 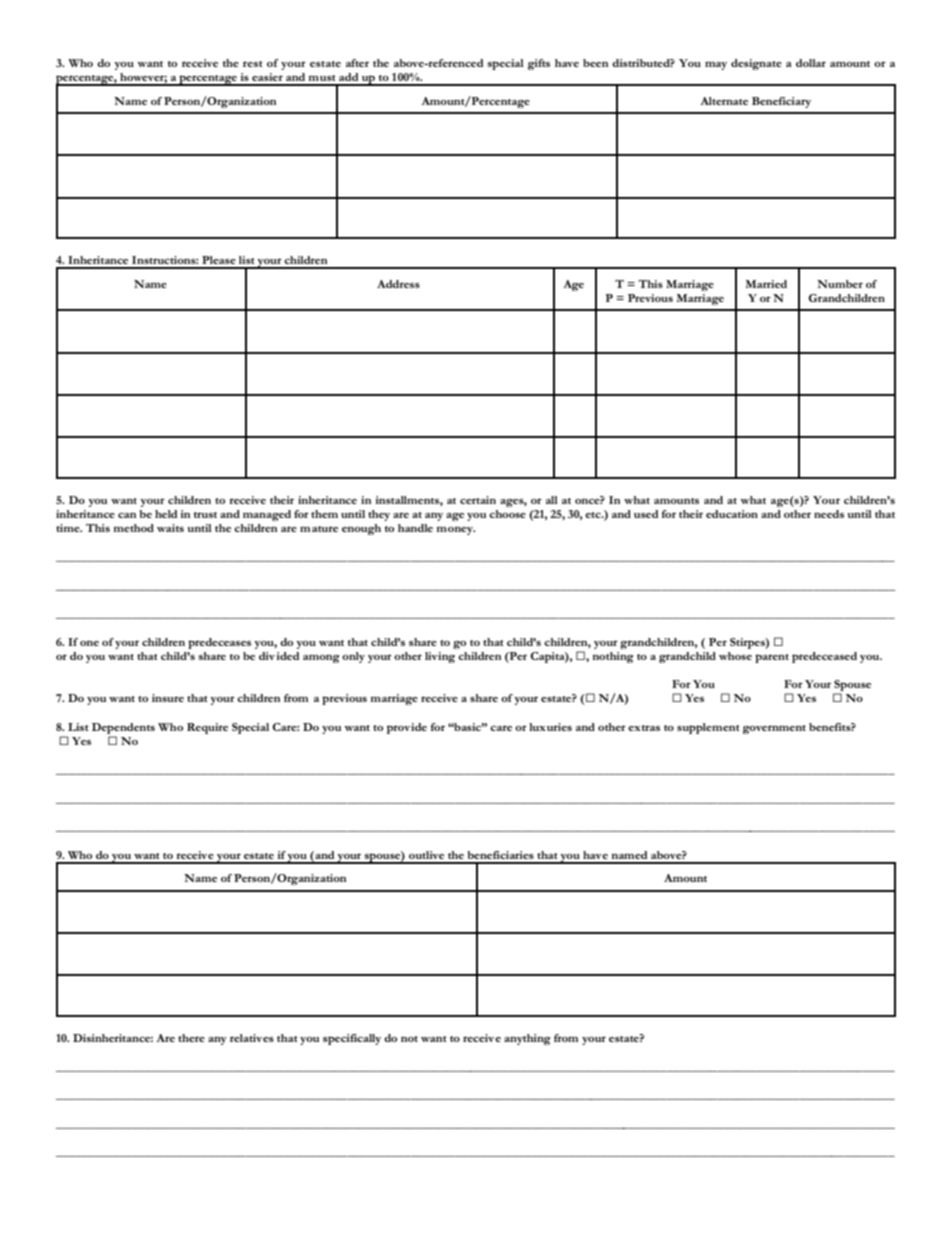 I want to click on luxuries, so click(x=550, y=727).
